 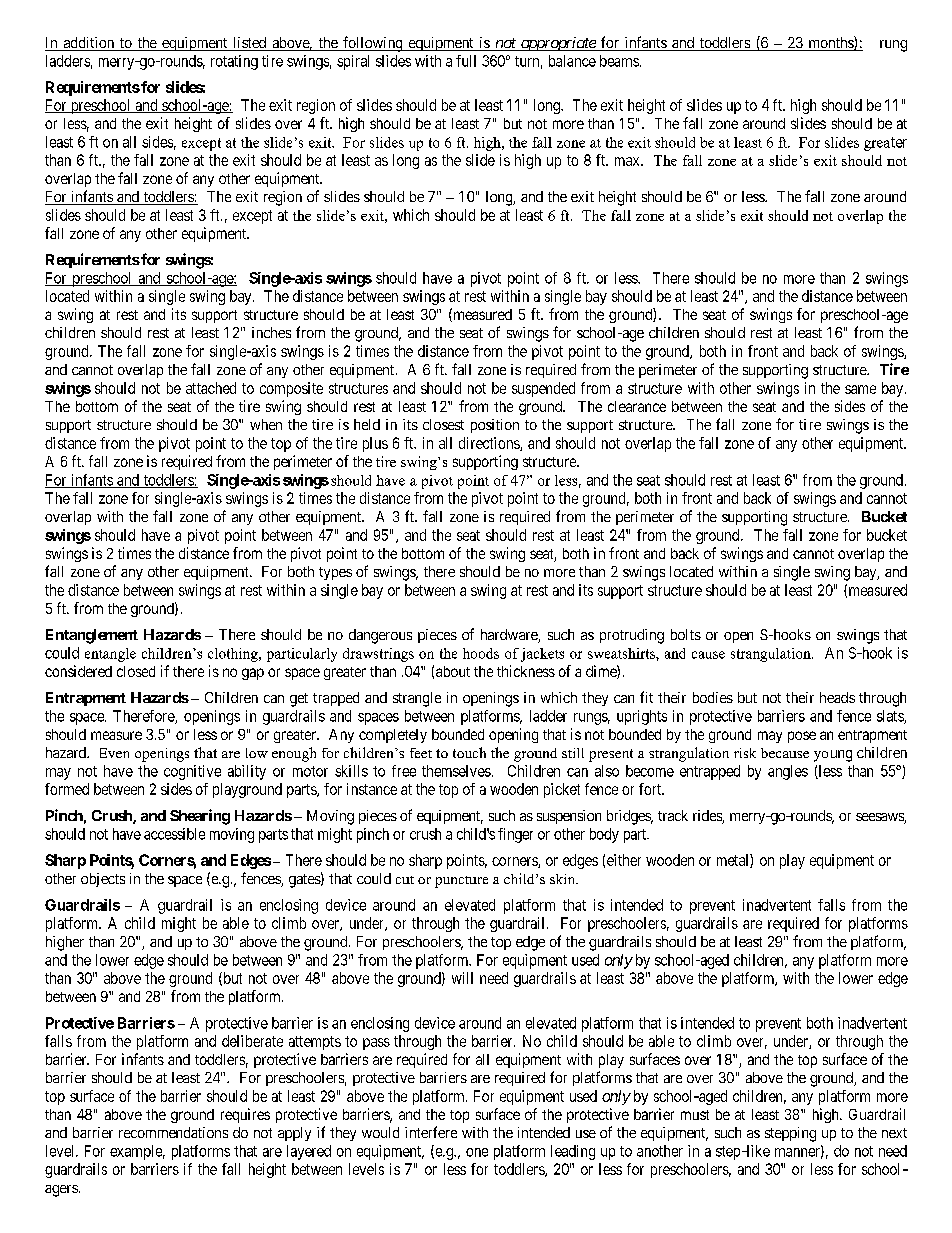 I want to click on beams, so click(x=619, y=61).
